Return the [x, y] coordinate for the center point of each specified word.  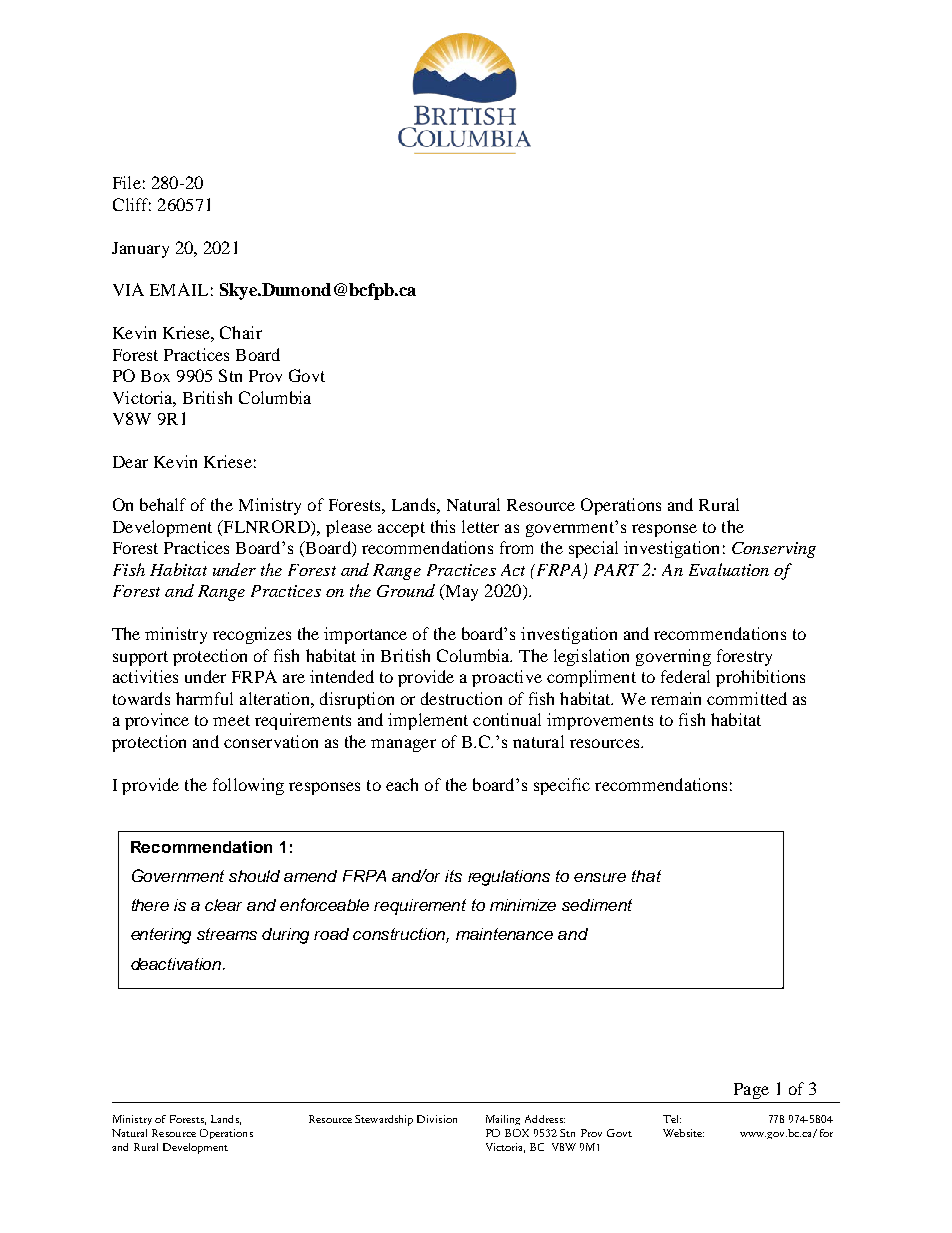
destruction [461, 698]
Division [437, 1119]
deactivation [177, 964]
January [140, 250]
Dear [130, 462]
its [453, 876]
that [646, 876]
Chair [241, 332]
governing [673, 657]
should [254, 876]
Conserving [774, 550]
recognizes [252, 635]
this [443, 526]
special [593, 549]
